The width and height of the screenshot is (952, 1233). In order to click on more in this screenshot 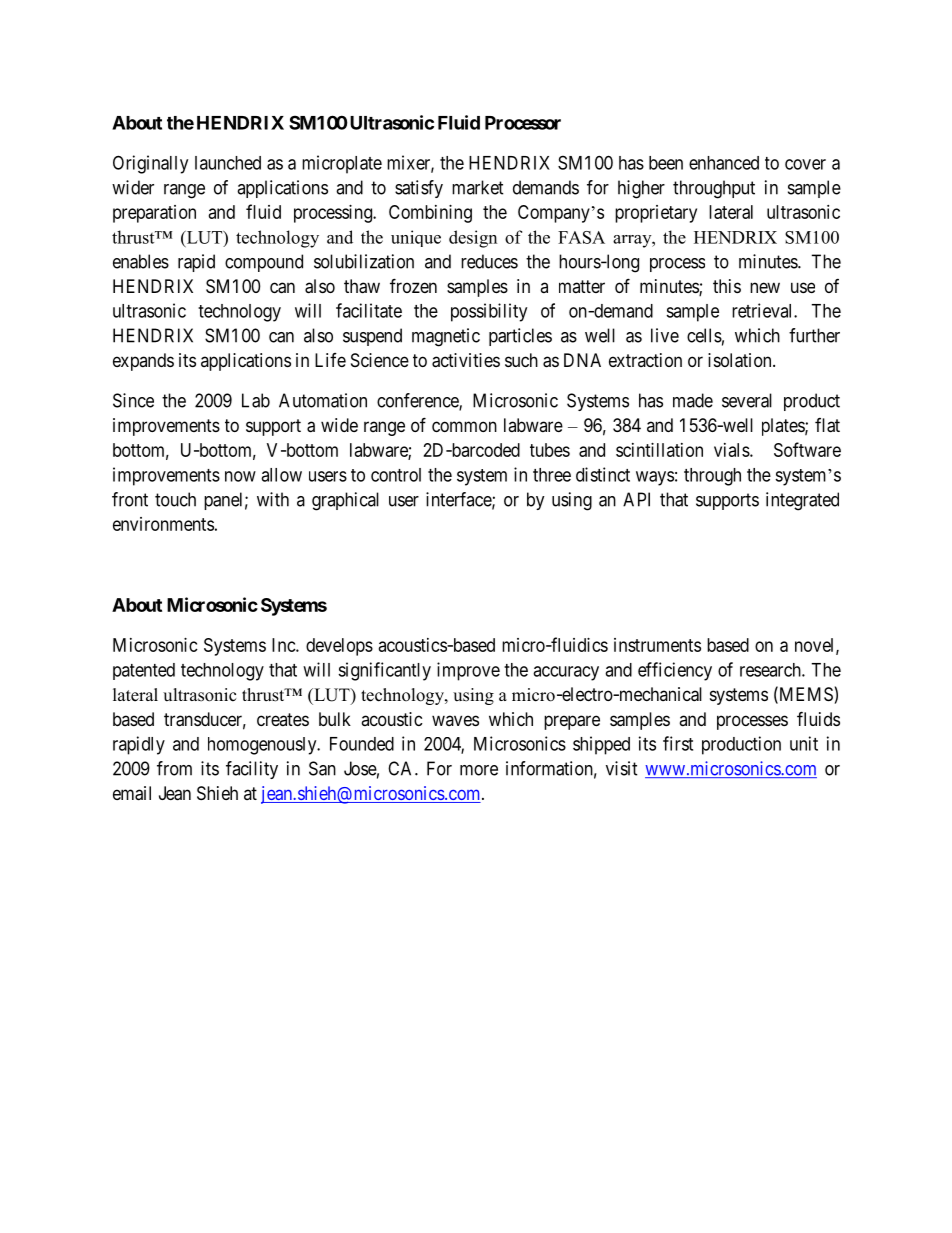, I will do `click(479, 770)`.
